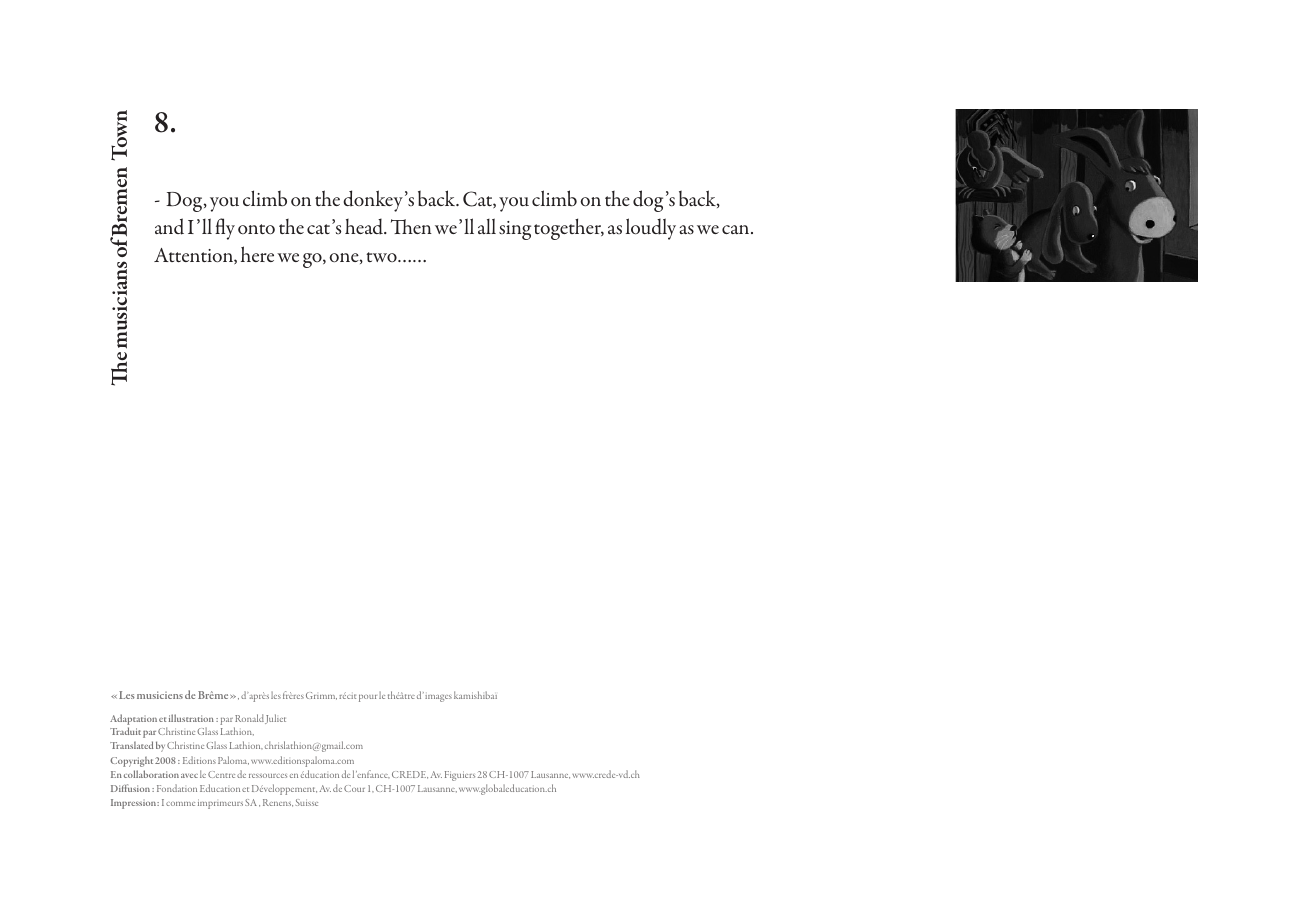 This image has width=1308, height=924. What do you see at coordinates (321, 696) in the image?
I see `Grimm` at bounding box center [321, 696].
